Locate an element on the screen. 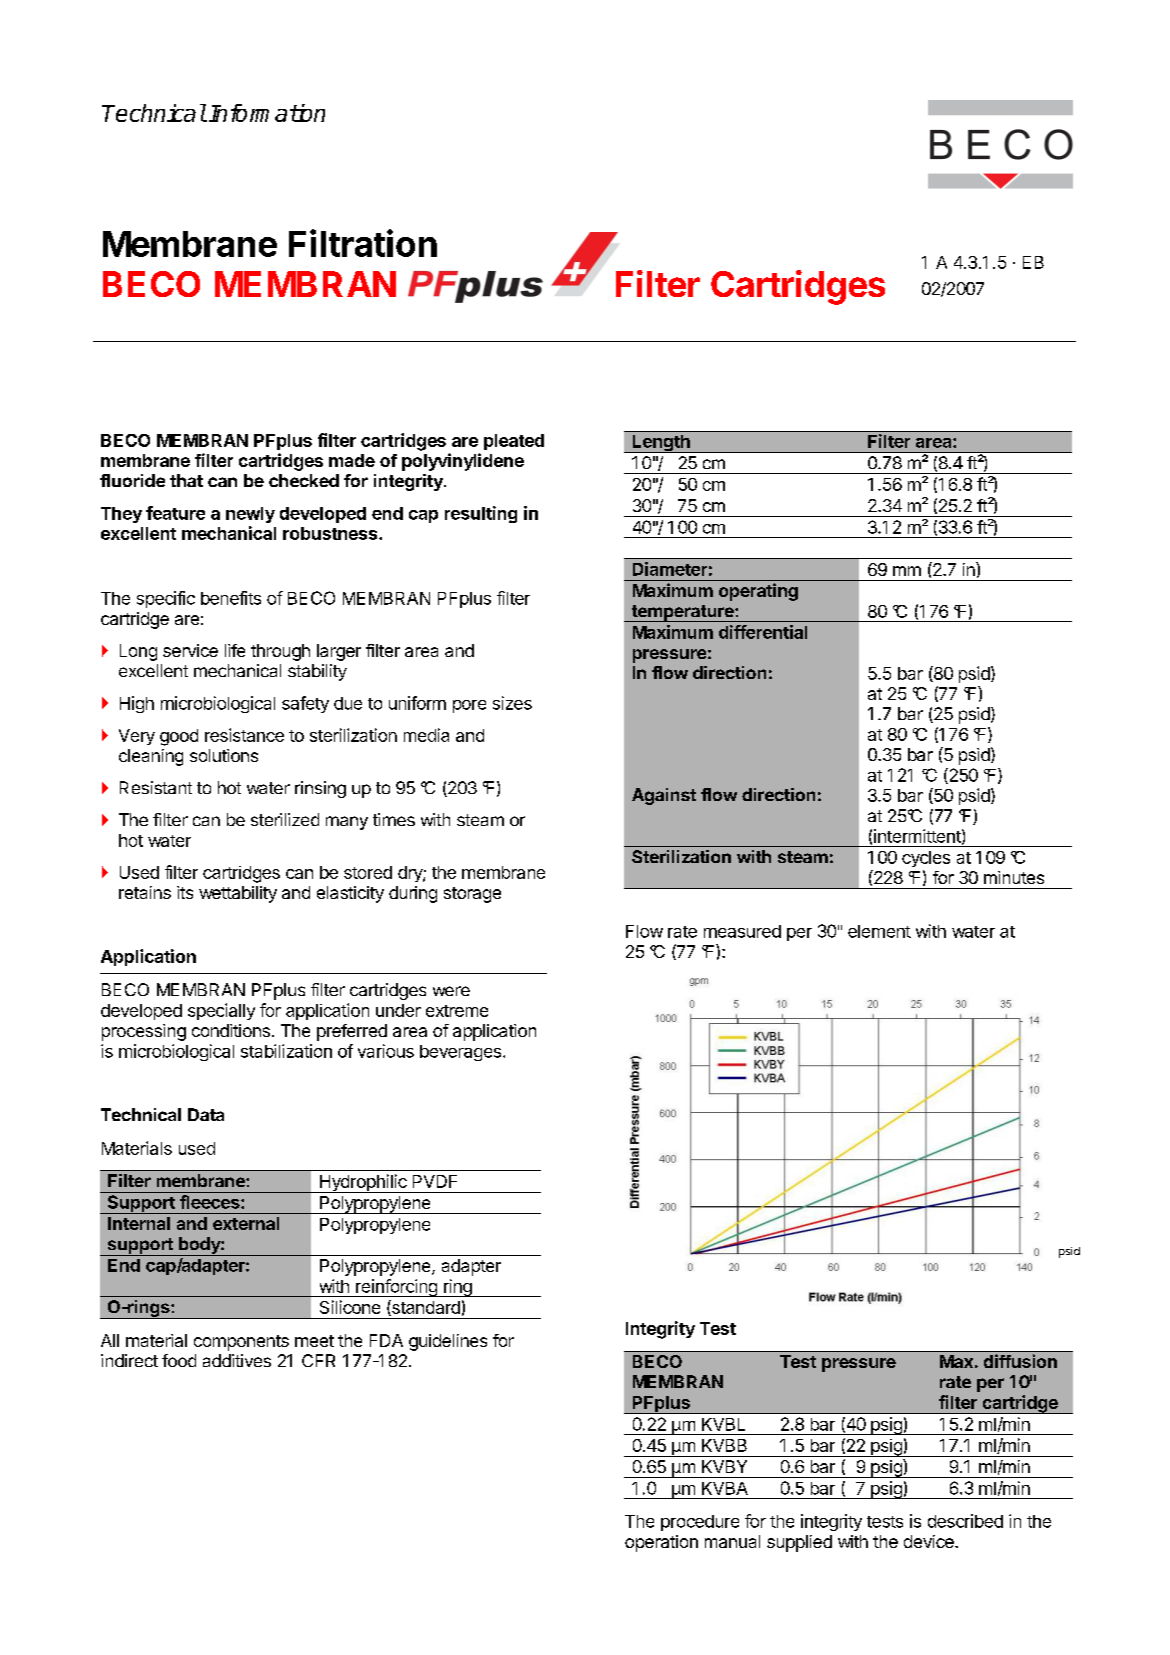 The width and height of the screenshot is (1170, 1655). resulting is located at coordinates (481, 514).
